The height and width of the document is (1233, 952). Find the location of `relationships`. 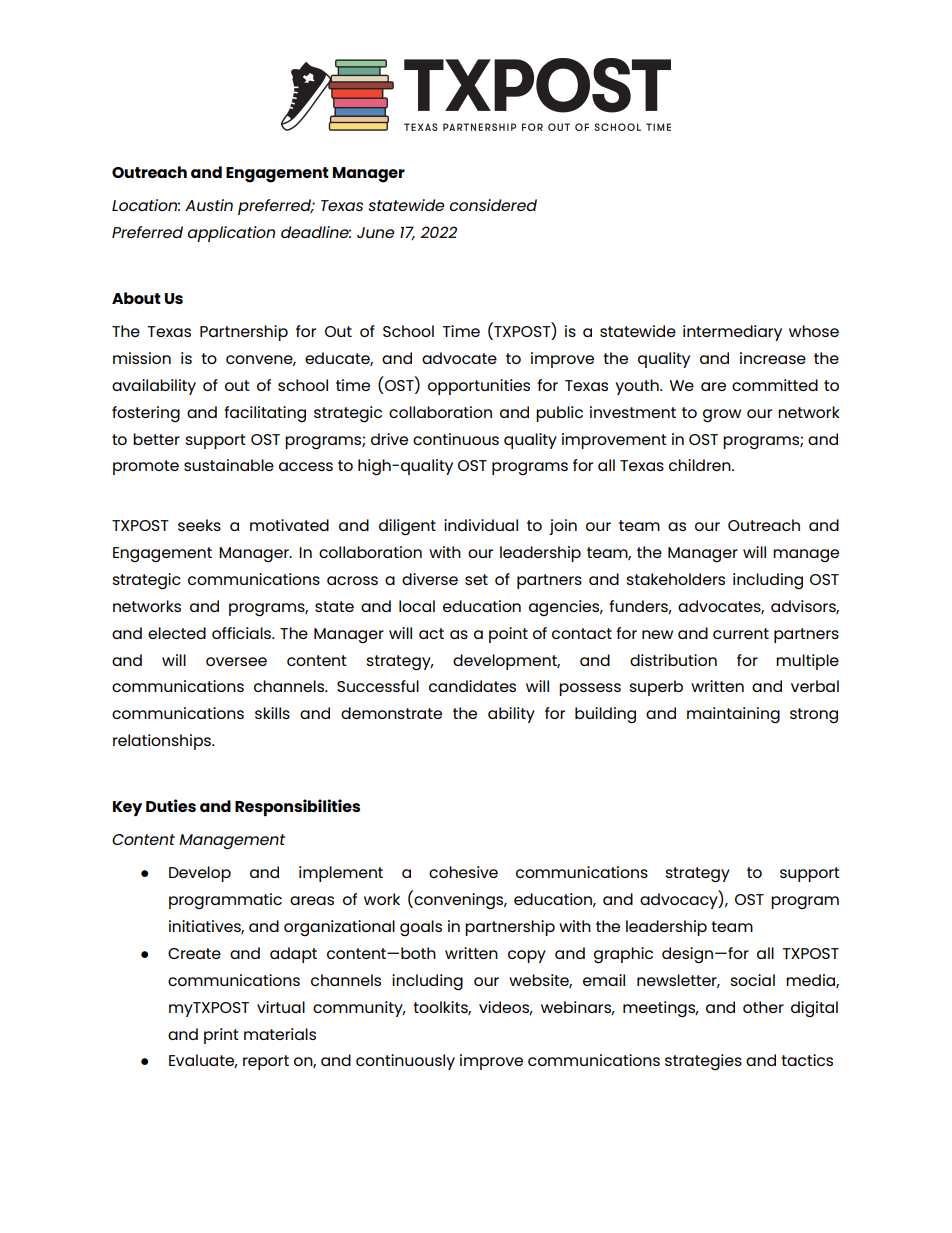

relationships is located at coordinates (163, 742).
